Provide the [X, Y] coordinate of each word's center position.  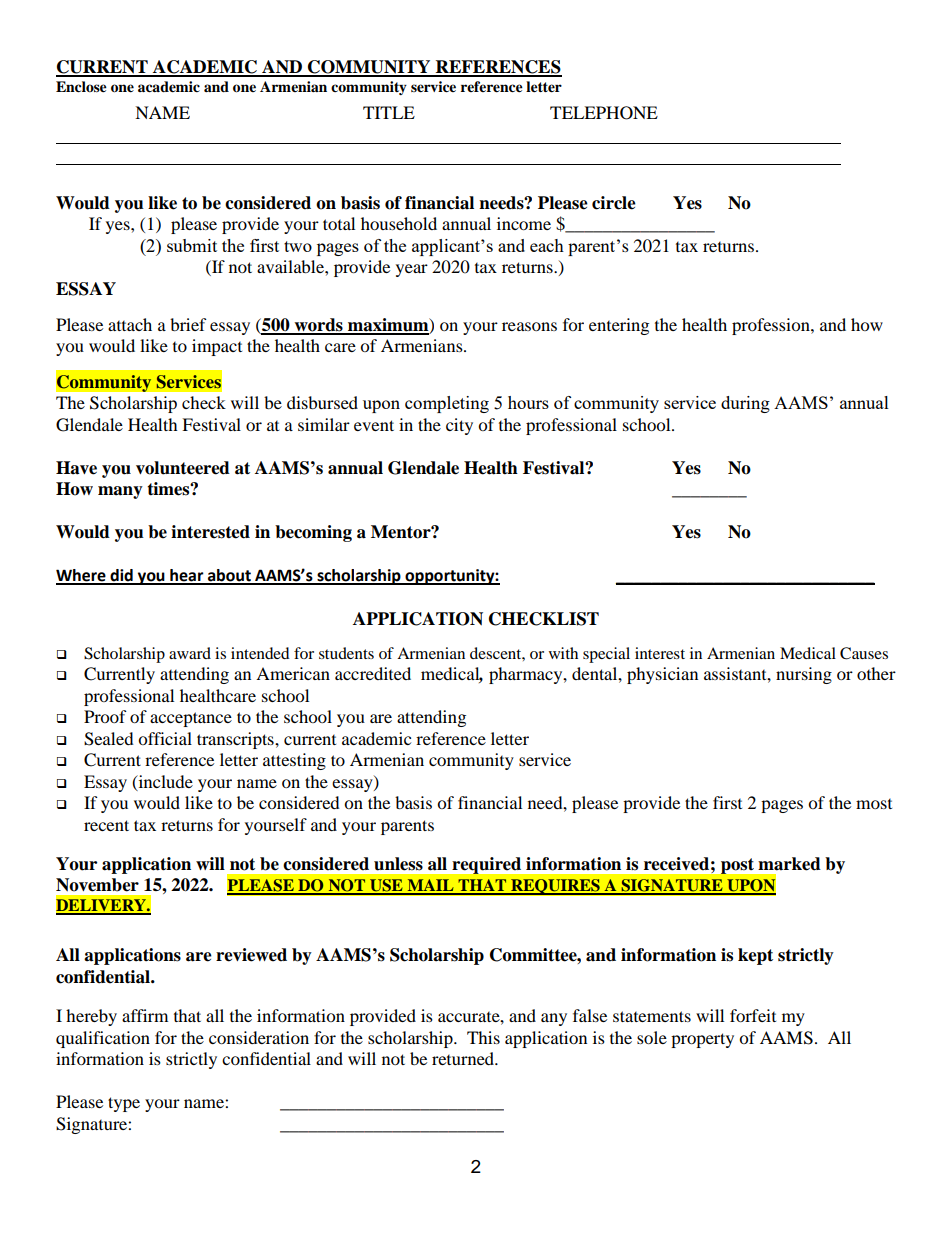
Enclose [81, 87]
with [563, 653]
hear [187, 576]
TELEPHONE [604, 113]
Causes [864, 653]
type [124, 1104]
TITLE [389, 112]
